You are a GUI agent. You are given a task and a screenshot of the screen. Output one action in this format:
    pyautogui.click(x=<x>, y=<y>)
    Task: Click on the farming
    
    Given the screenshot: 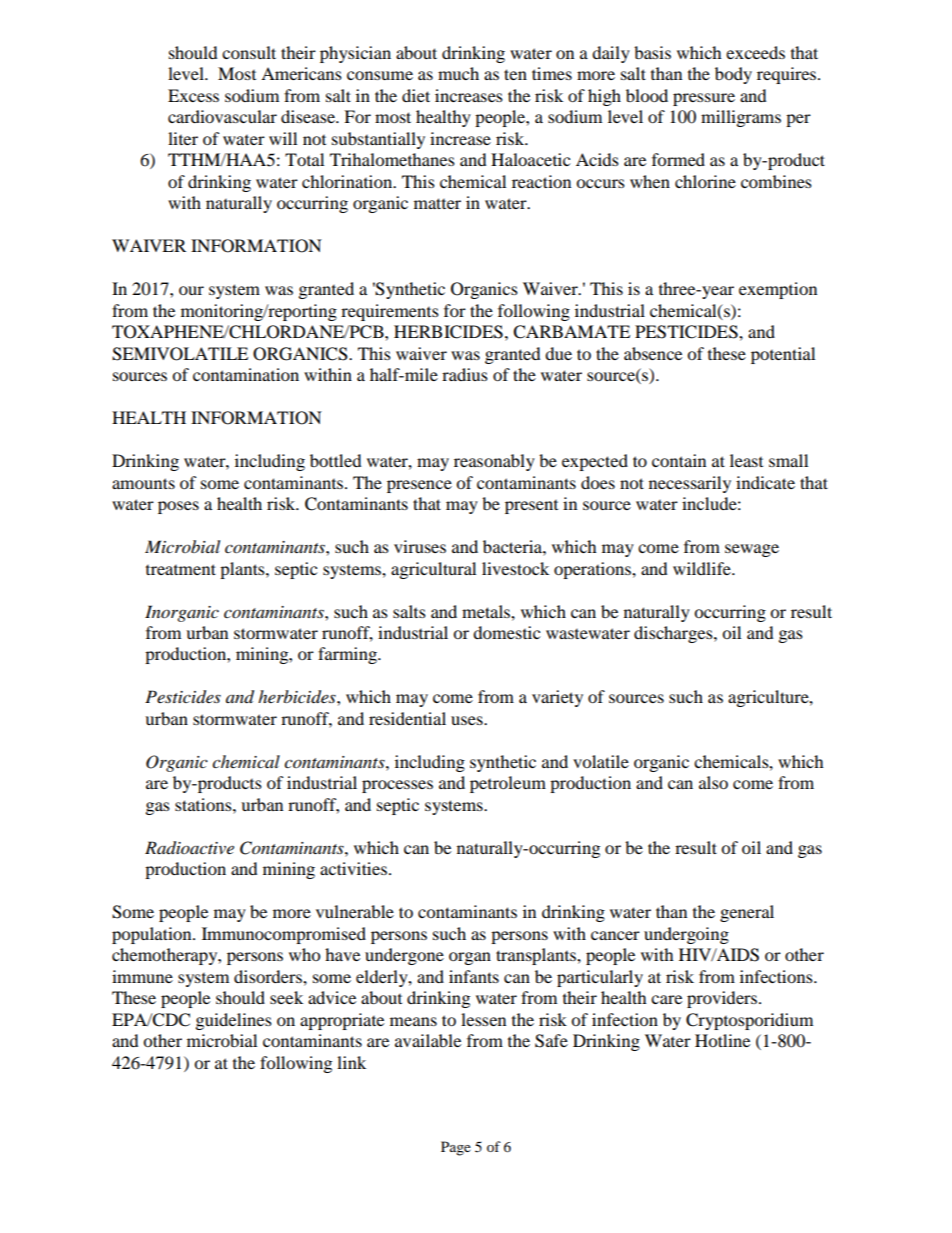 What is the action you would take?
    pyautogui.click(x=348, y=655)
